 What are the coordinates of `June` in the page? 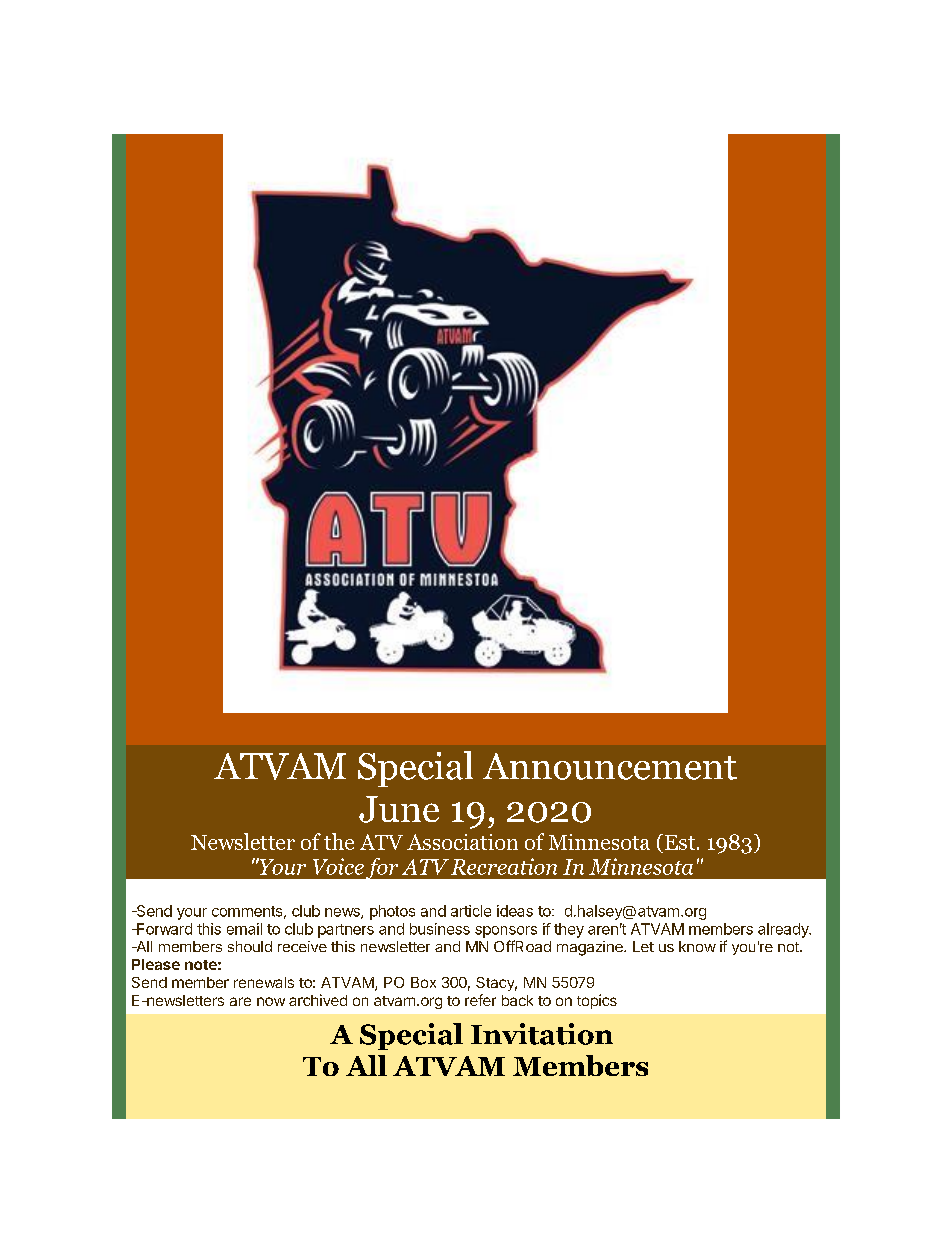 It's located at (399, 809).
